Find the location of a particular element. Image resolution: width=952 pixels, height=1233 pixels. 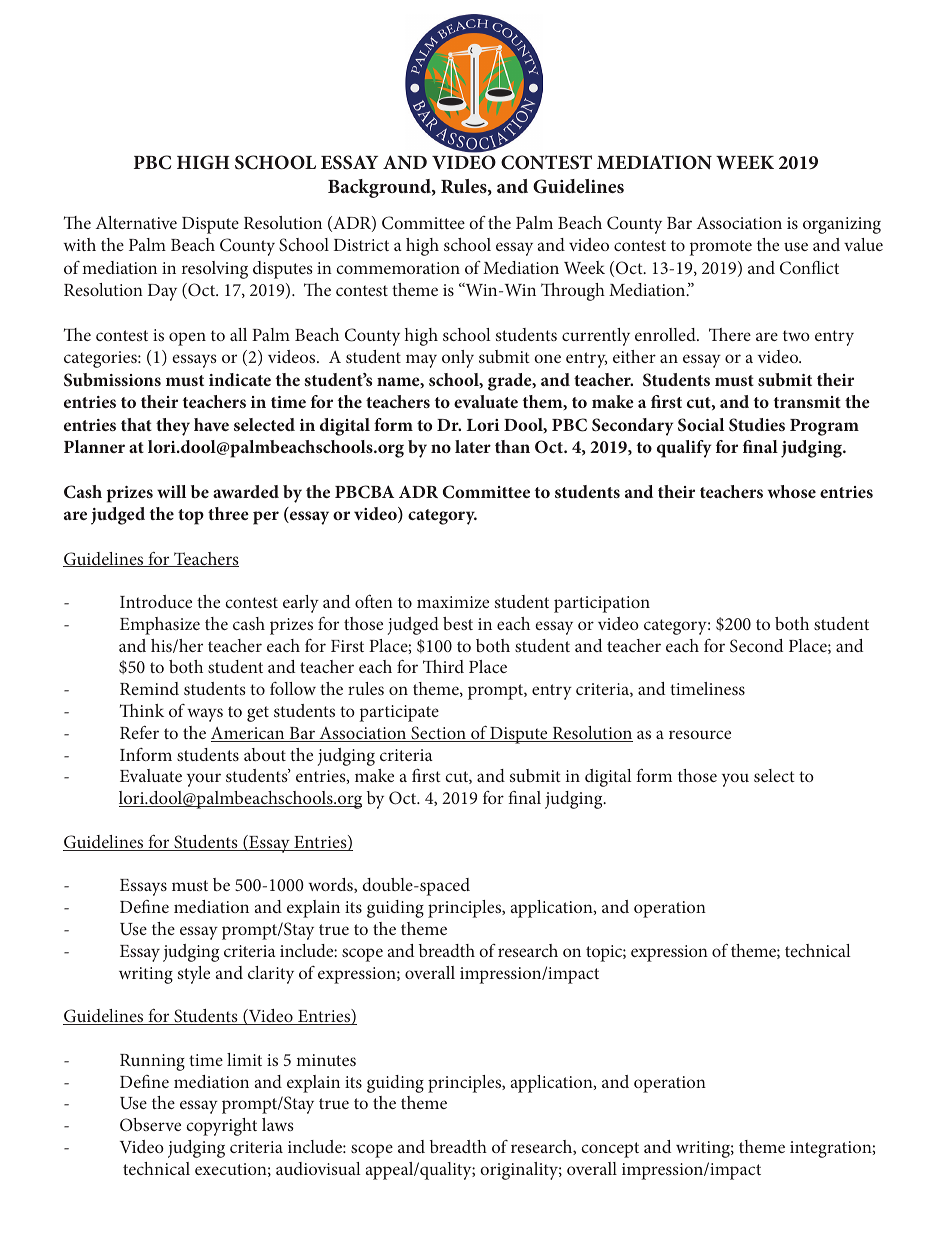

words is located at coordinates (331, 885).
